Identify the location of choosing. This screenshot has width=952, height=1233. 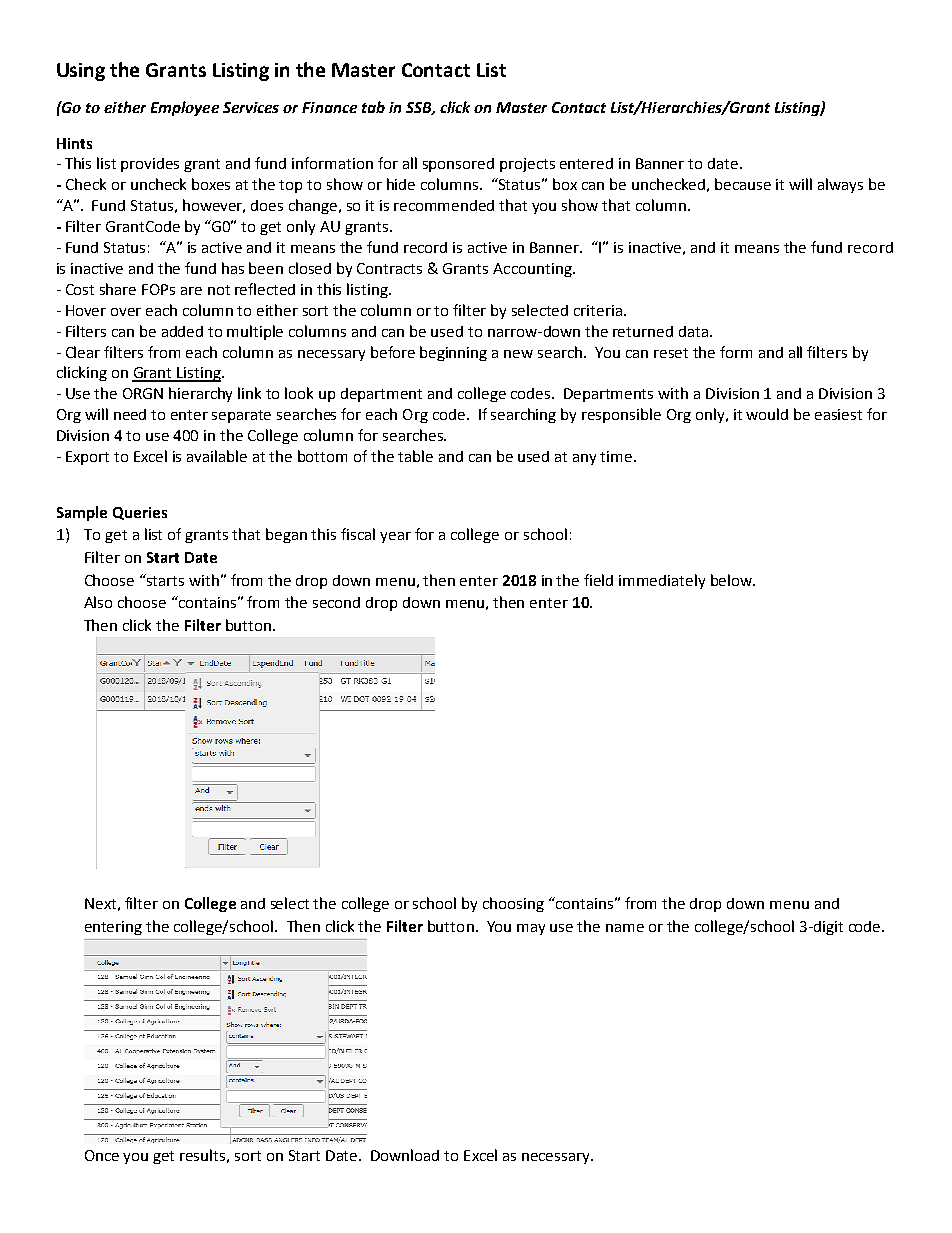
(513, 904).
